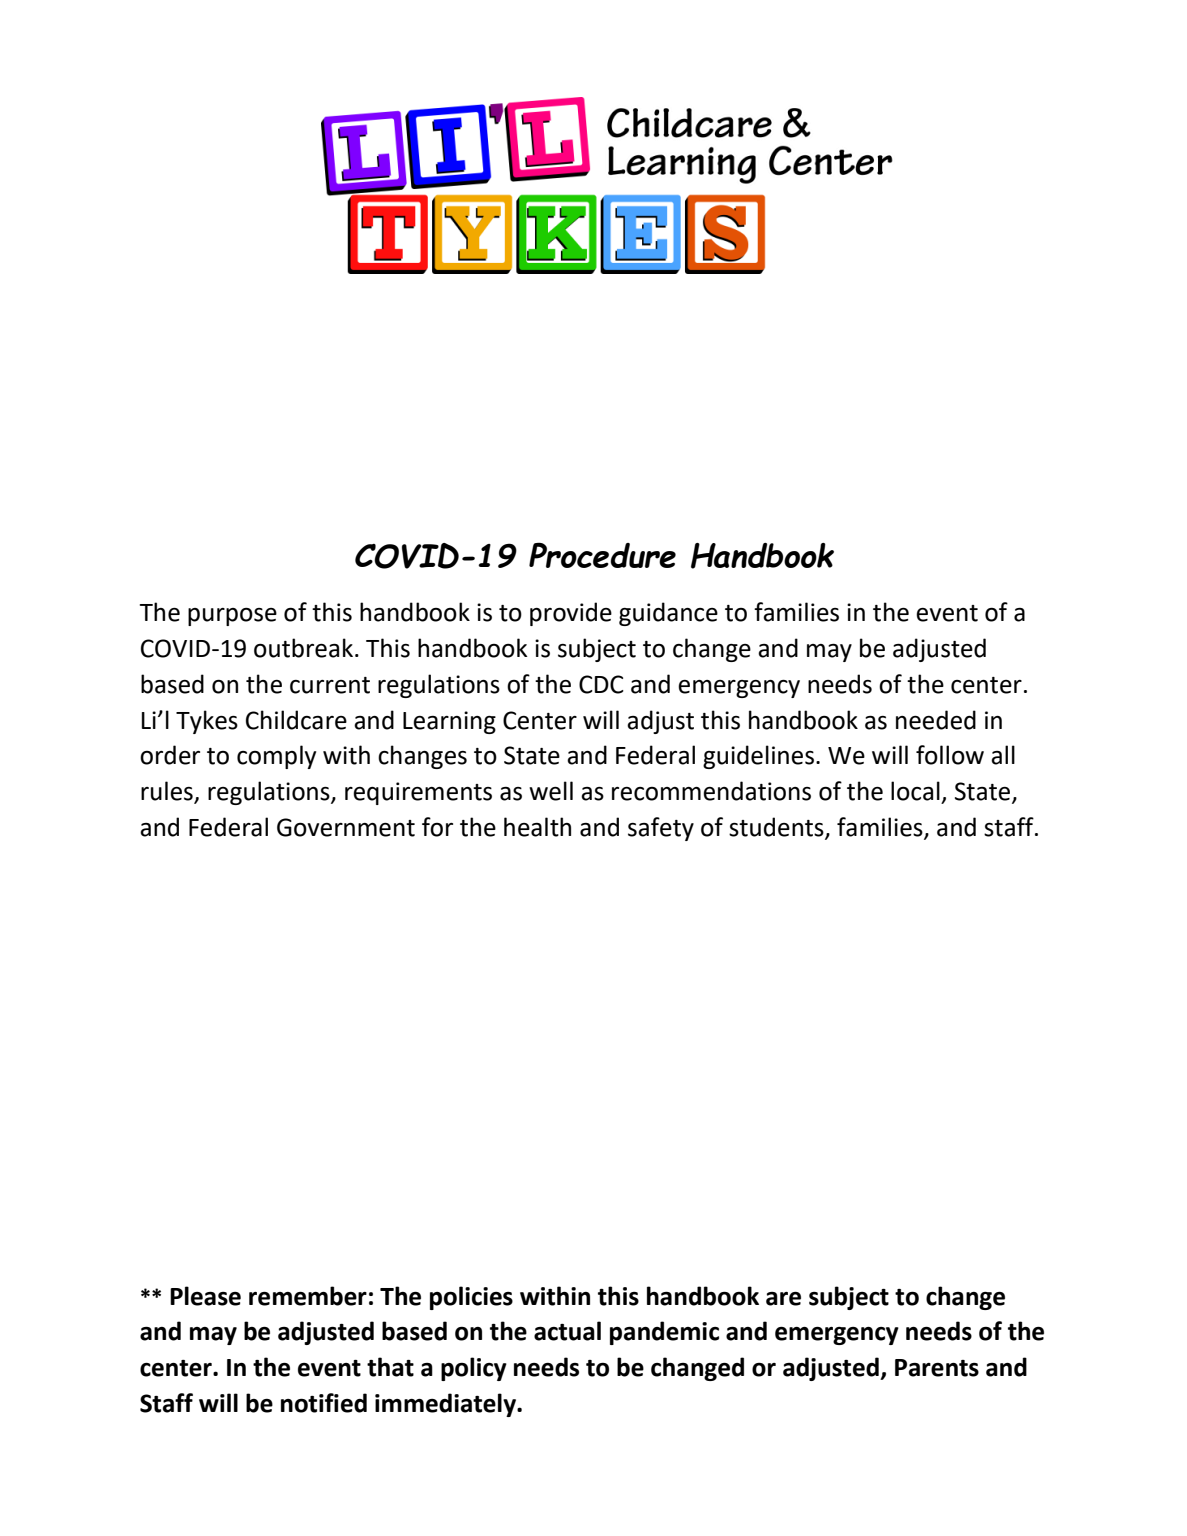  I want to click on students, so click(777, 828).
